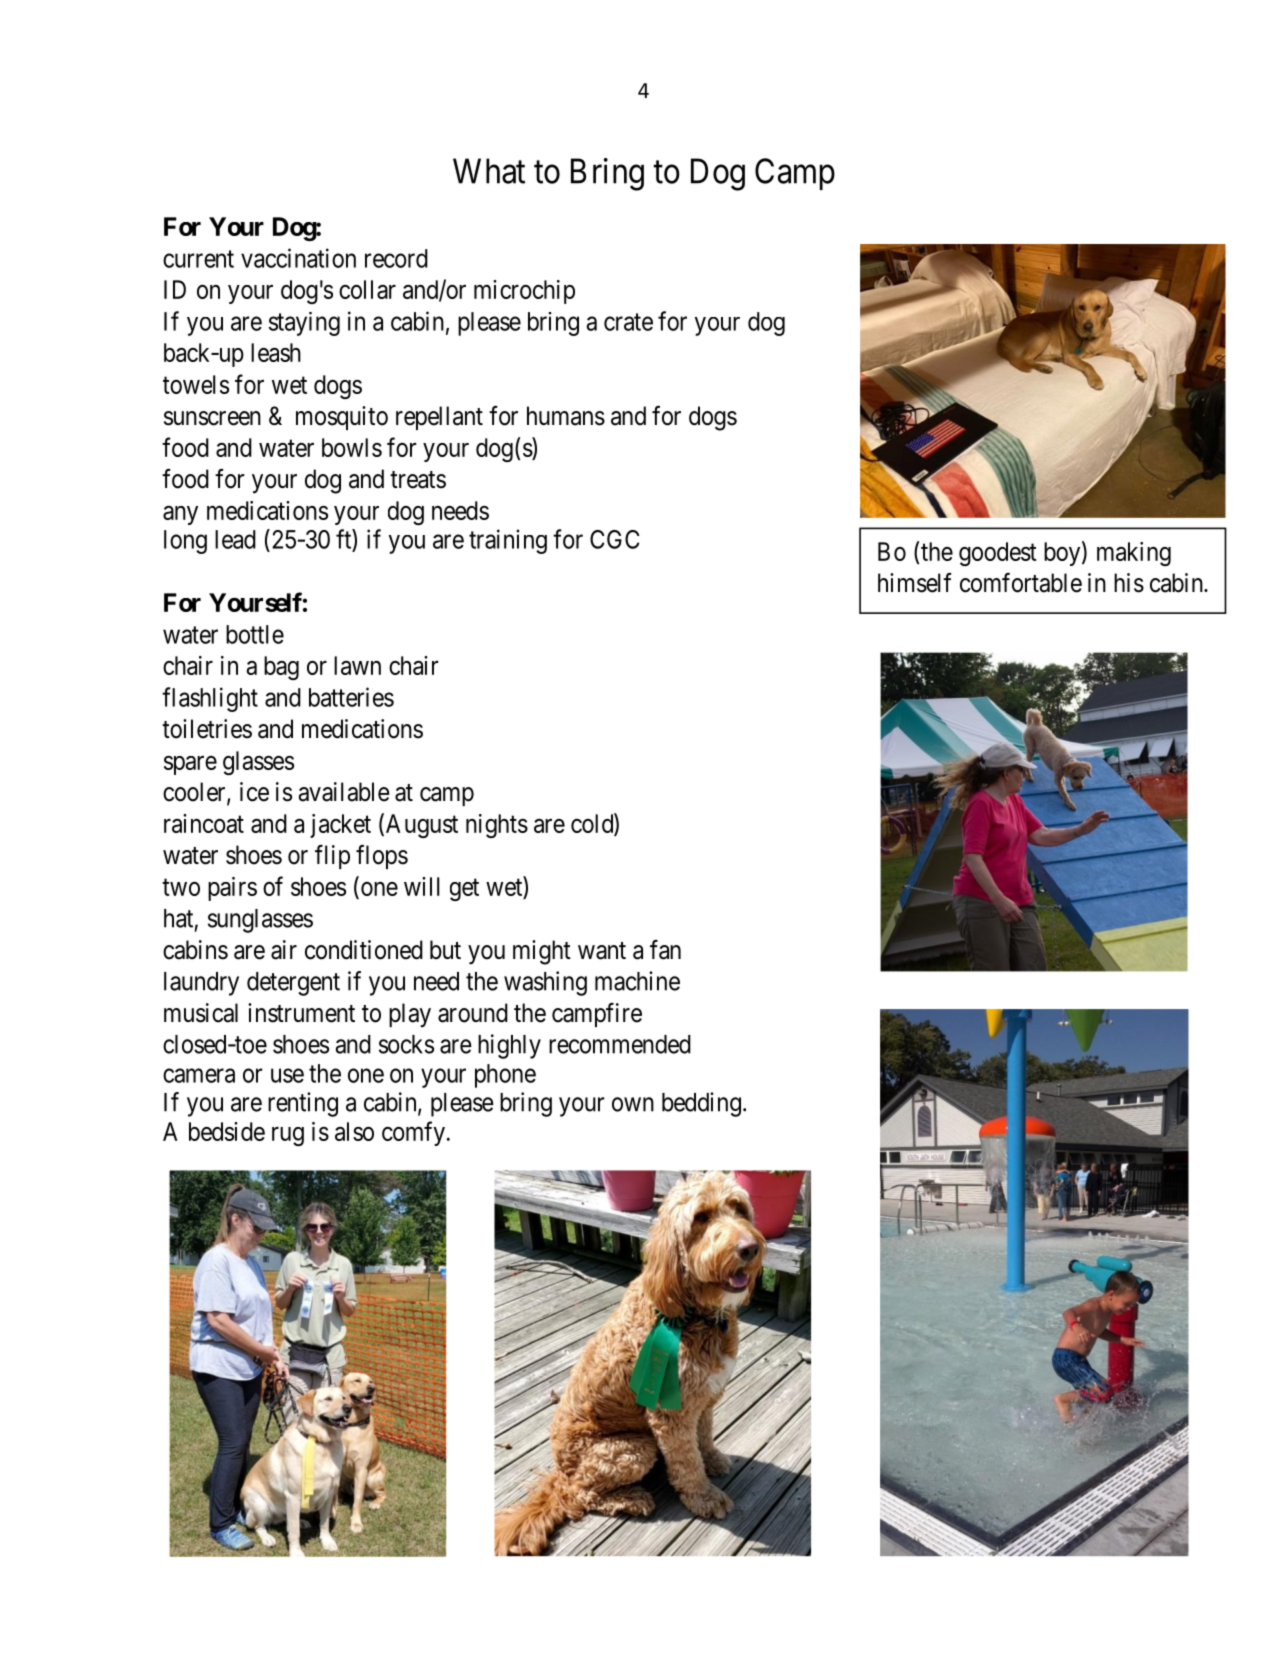  I want to click on crate, so click(628, 322).
